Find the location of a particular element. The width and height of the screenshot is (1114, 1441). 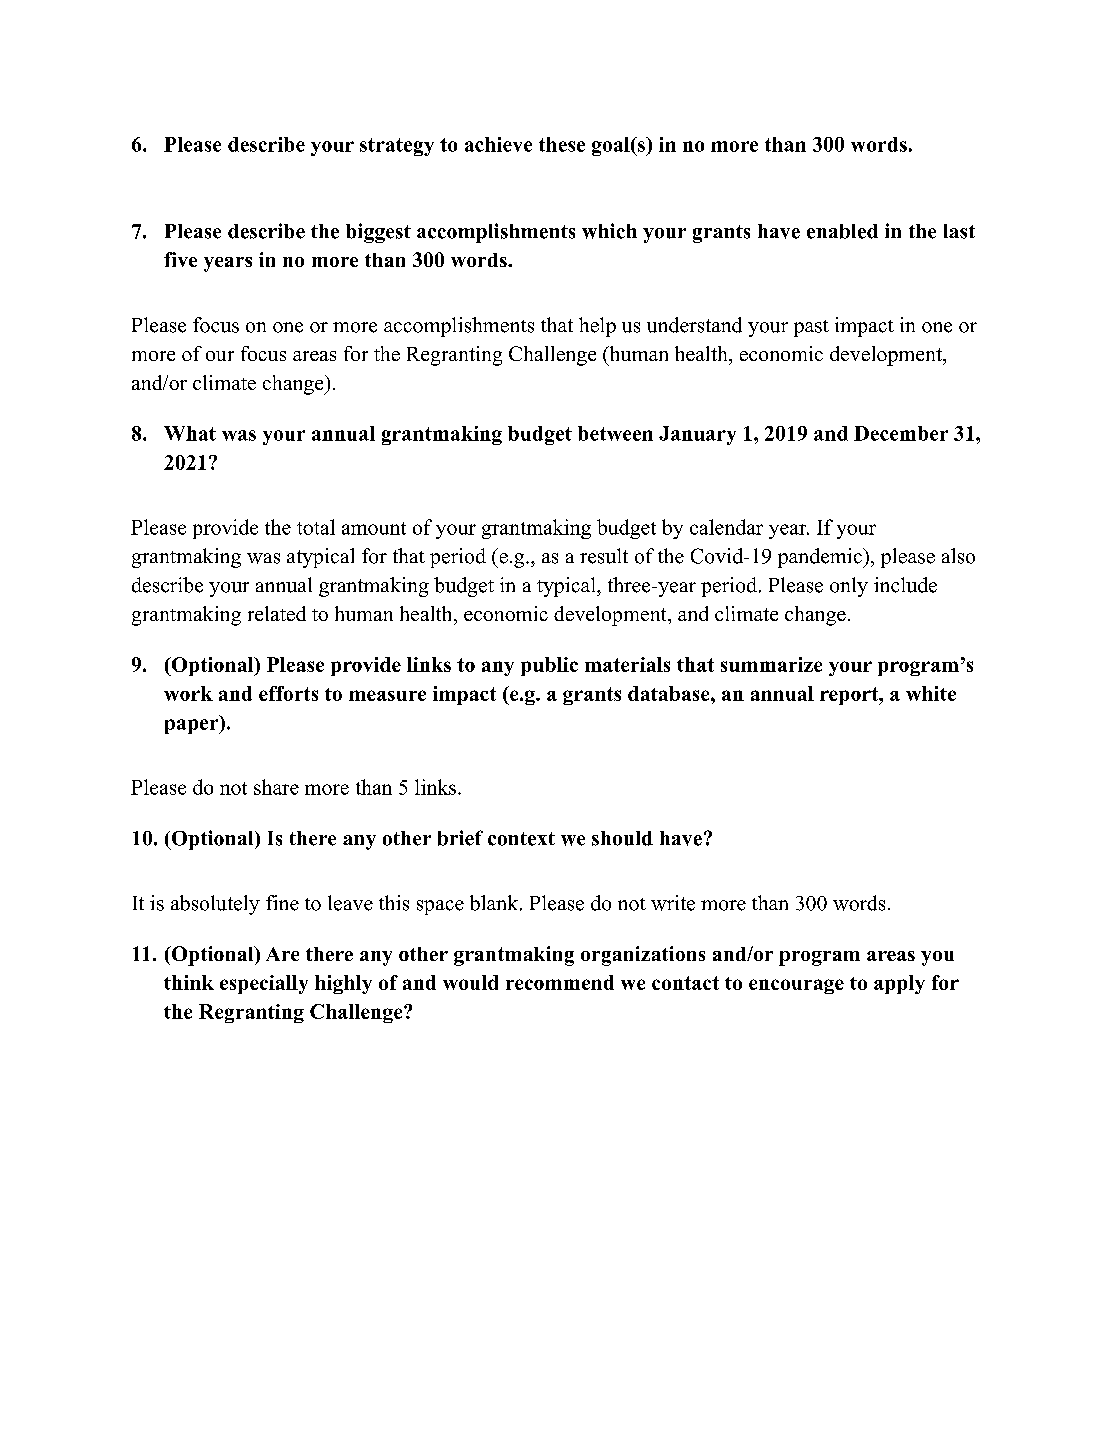

total is located at coordinates (316, 527).
